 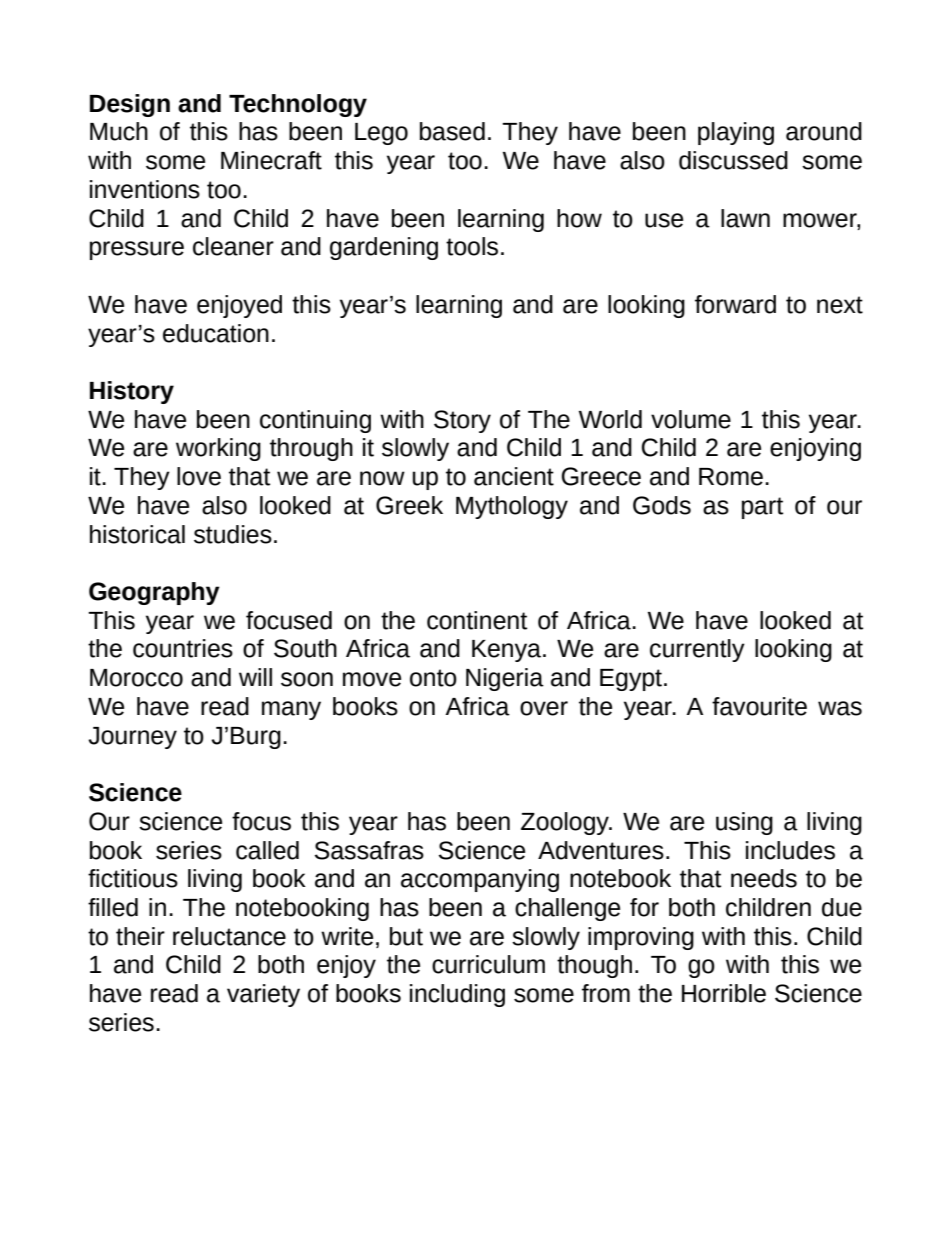 I want to click on based, so click(x=452, y=131).
